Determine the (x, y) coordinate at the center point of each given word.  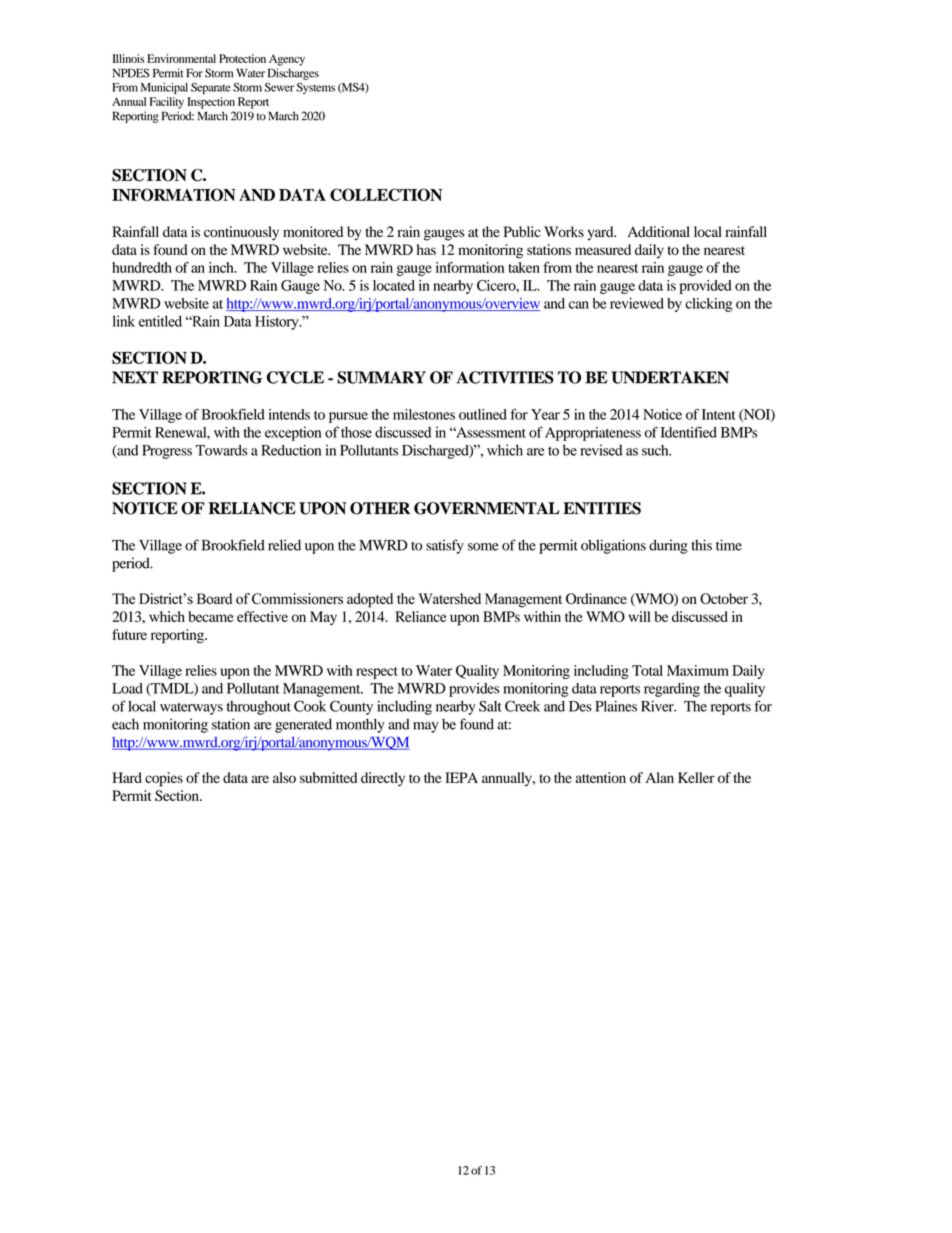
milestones (424, 414)
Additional (659, 231)
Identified (689, 432)
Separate (210, 88)
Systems (315, 88)
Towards (221, 450)
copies (164, 779)
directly (383, 779)
